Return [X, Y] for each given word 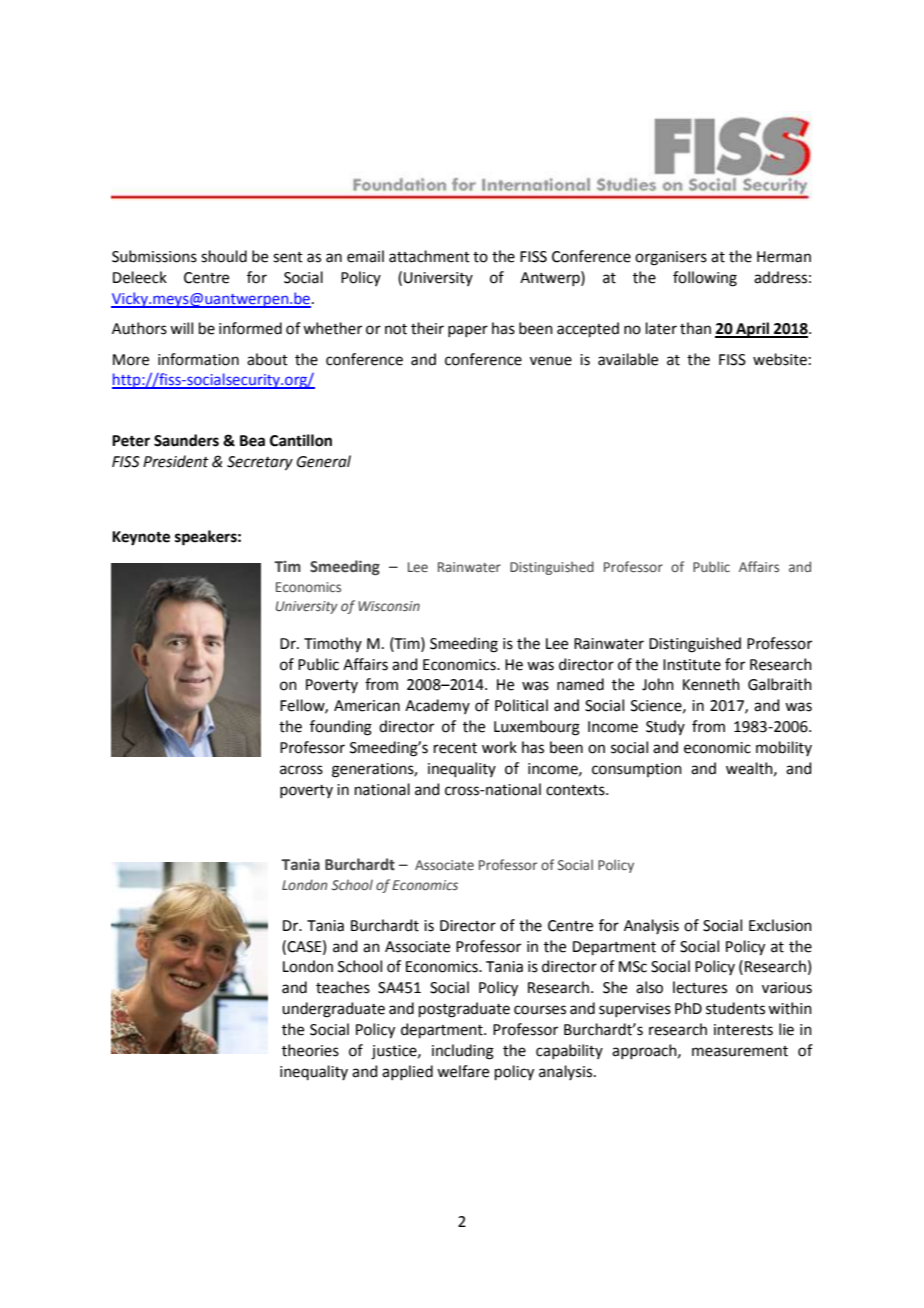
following [705, 279]
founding [341, 728]
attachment [429, 256]
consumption [637, 770]
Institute [692, 665]
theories [310, 1050]
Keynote [141, 538]
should [224, 256]
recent [455, 748]
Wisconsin [389, 606]
